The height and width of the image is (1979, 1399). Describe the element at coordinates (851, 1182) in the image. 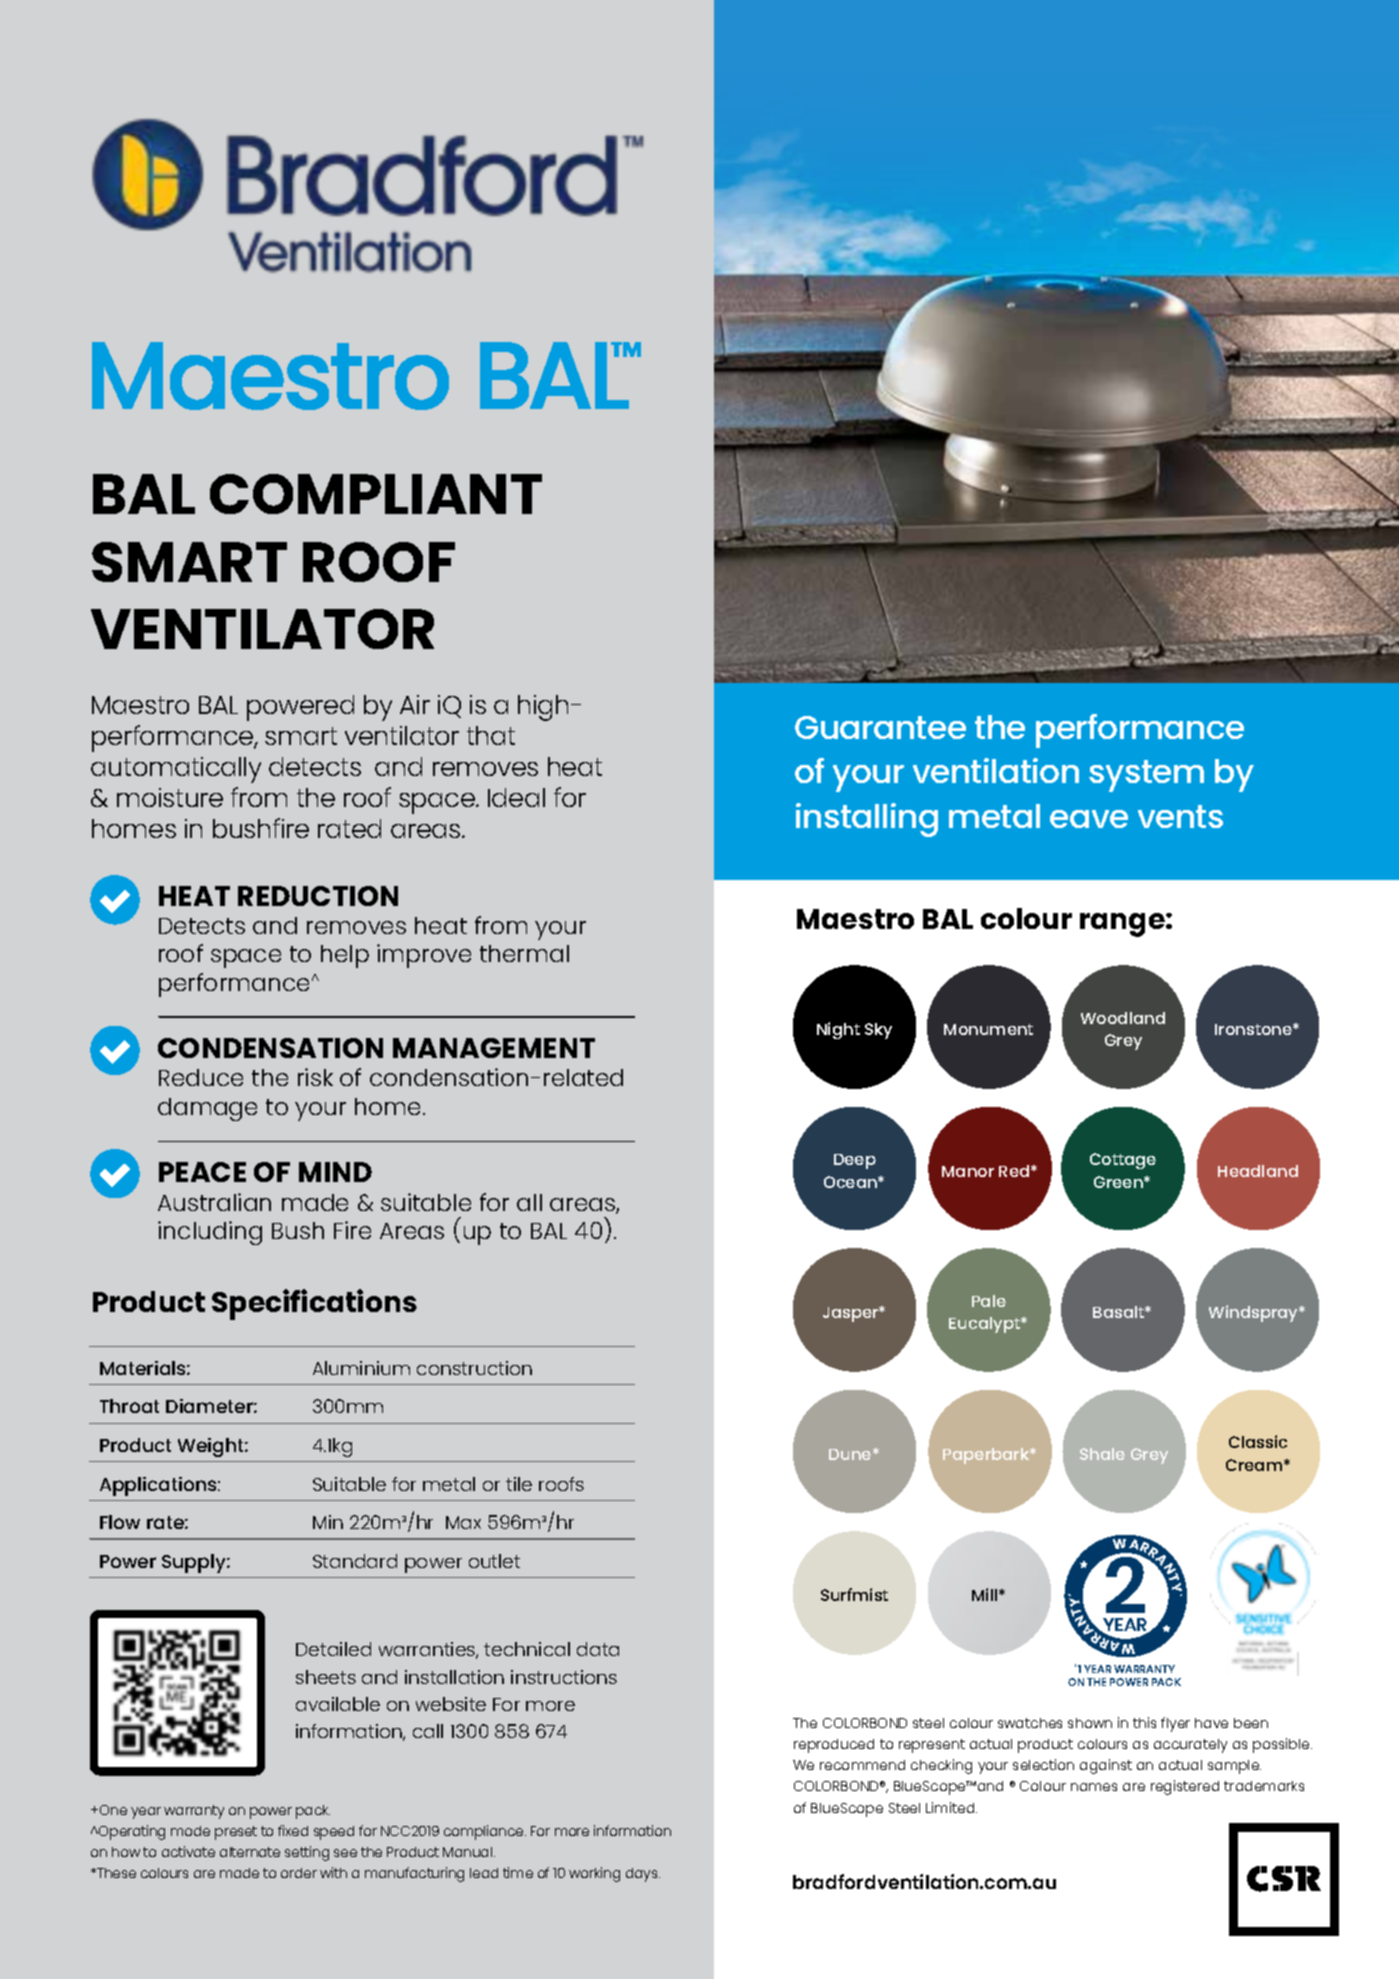

I see `Ocean` at that location.
